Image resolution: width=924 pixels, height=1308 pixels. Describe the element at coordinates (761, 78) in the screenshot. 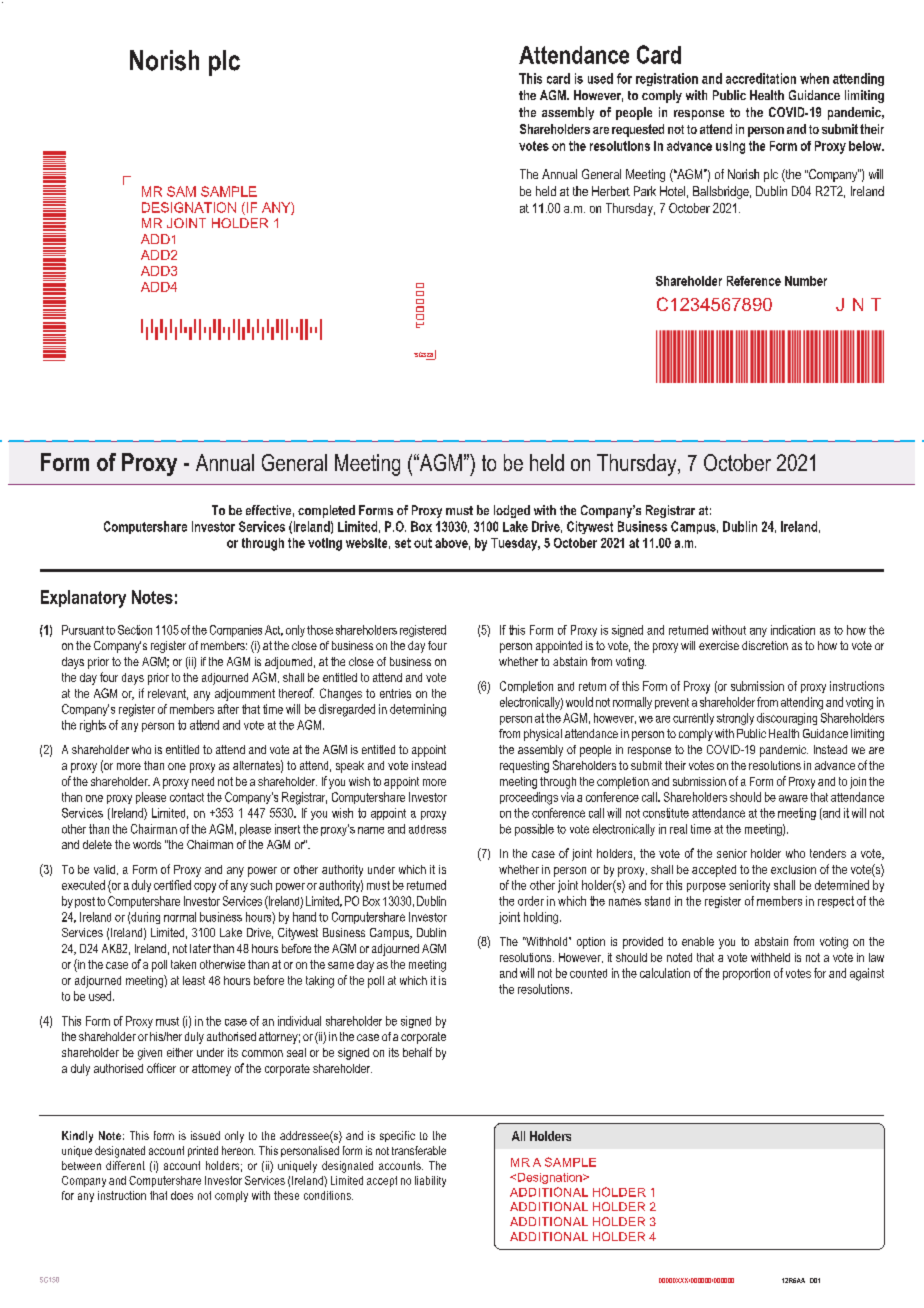

I see `accreditation` at that location.
